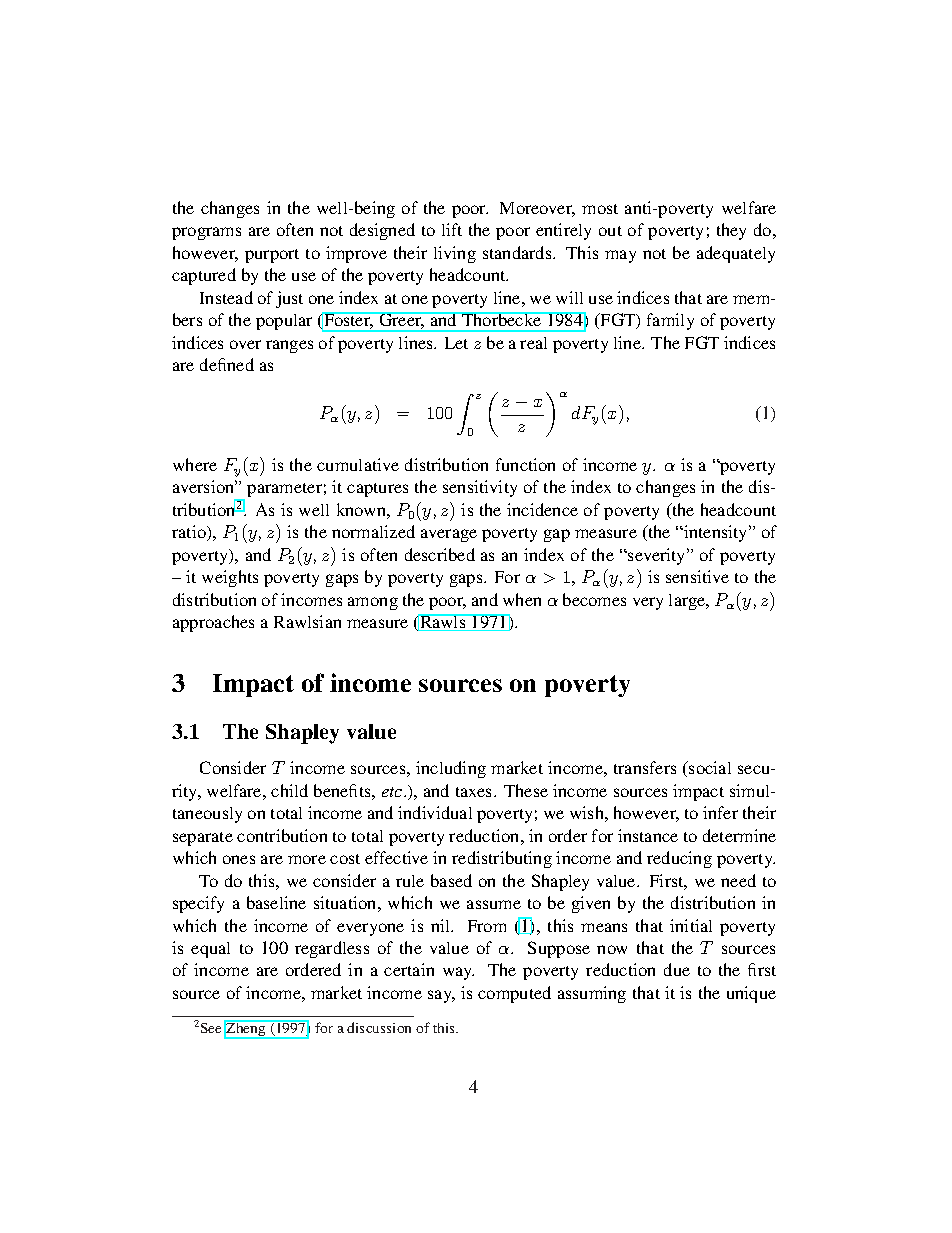  I want to click on purport, so click(272, 256).
